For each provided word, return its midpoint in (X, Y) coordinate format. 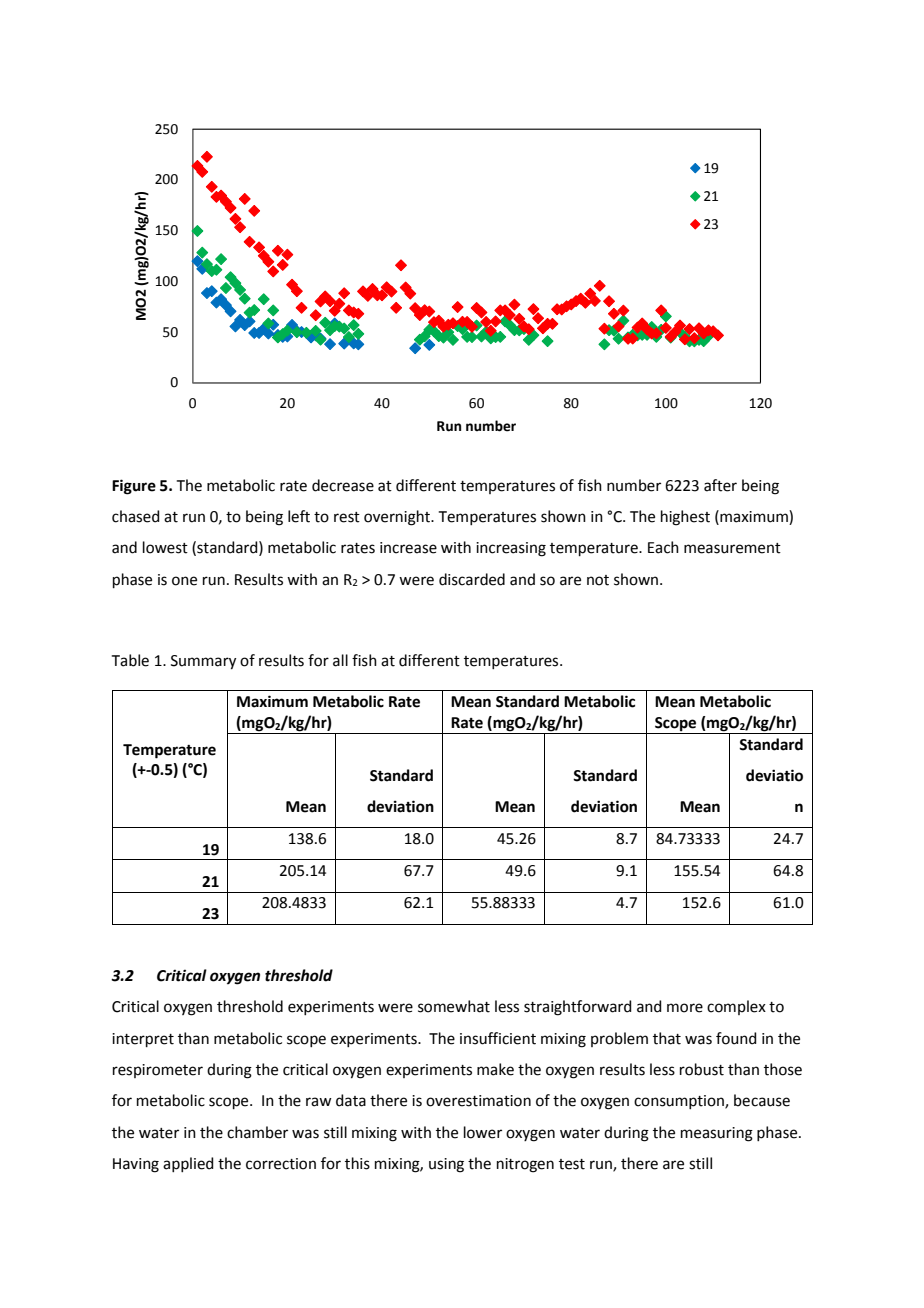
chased (136, 516)
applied (188, 1164)
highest (685, 518)
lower (483, 1132)
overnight (398, 518)
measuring (717, 1134)
